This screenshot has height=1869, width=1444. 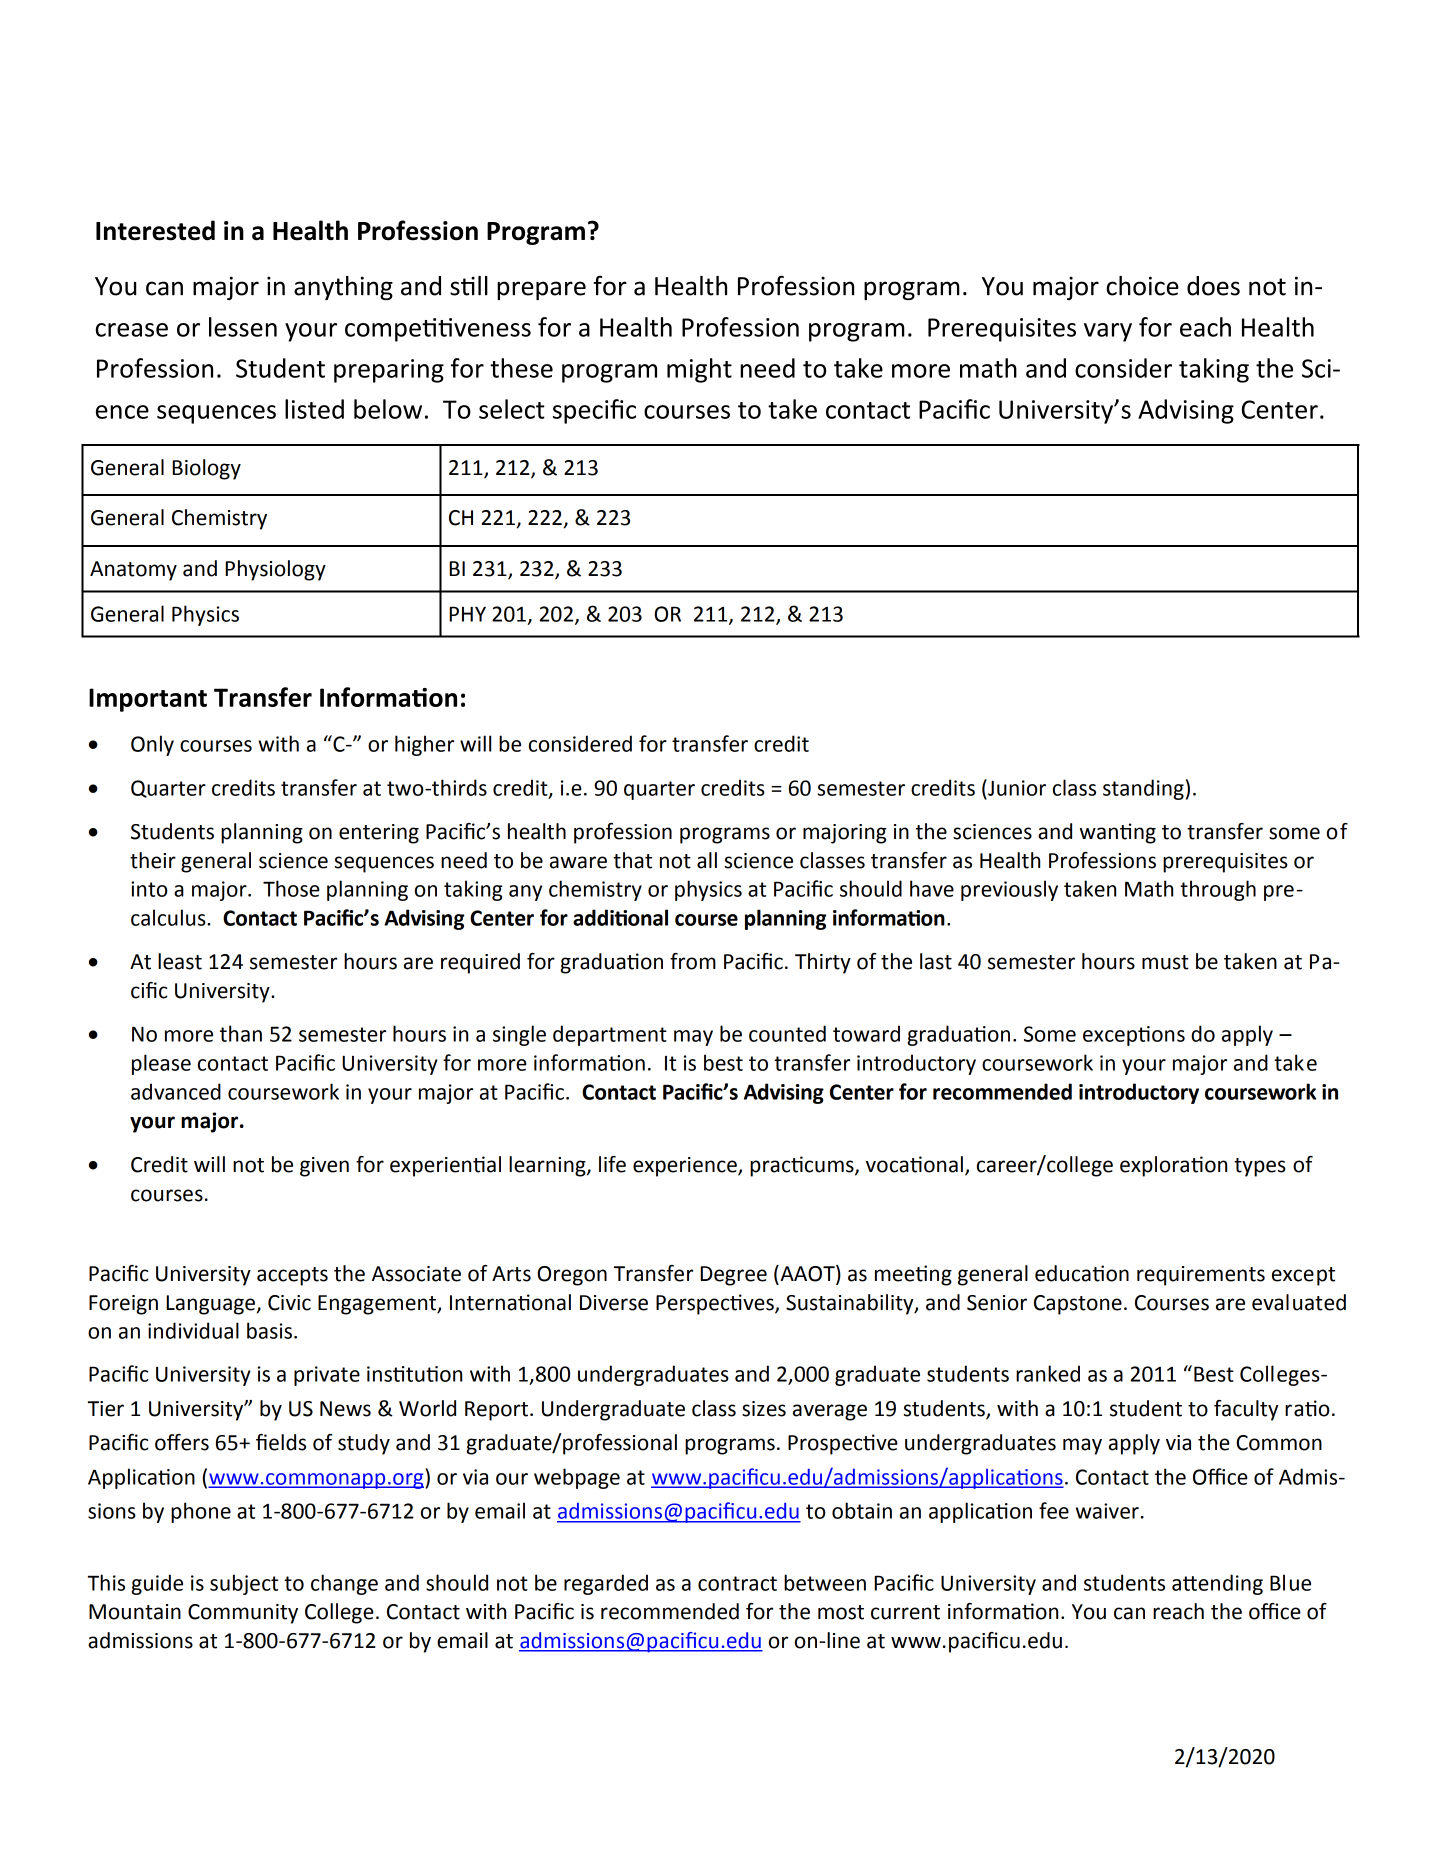 What do you see at coordinates (1142, 286) in the screenshot?
I see `choice` at bounding box center [1142, 286].
